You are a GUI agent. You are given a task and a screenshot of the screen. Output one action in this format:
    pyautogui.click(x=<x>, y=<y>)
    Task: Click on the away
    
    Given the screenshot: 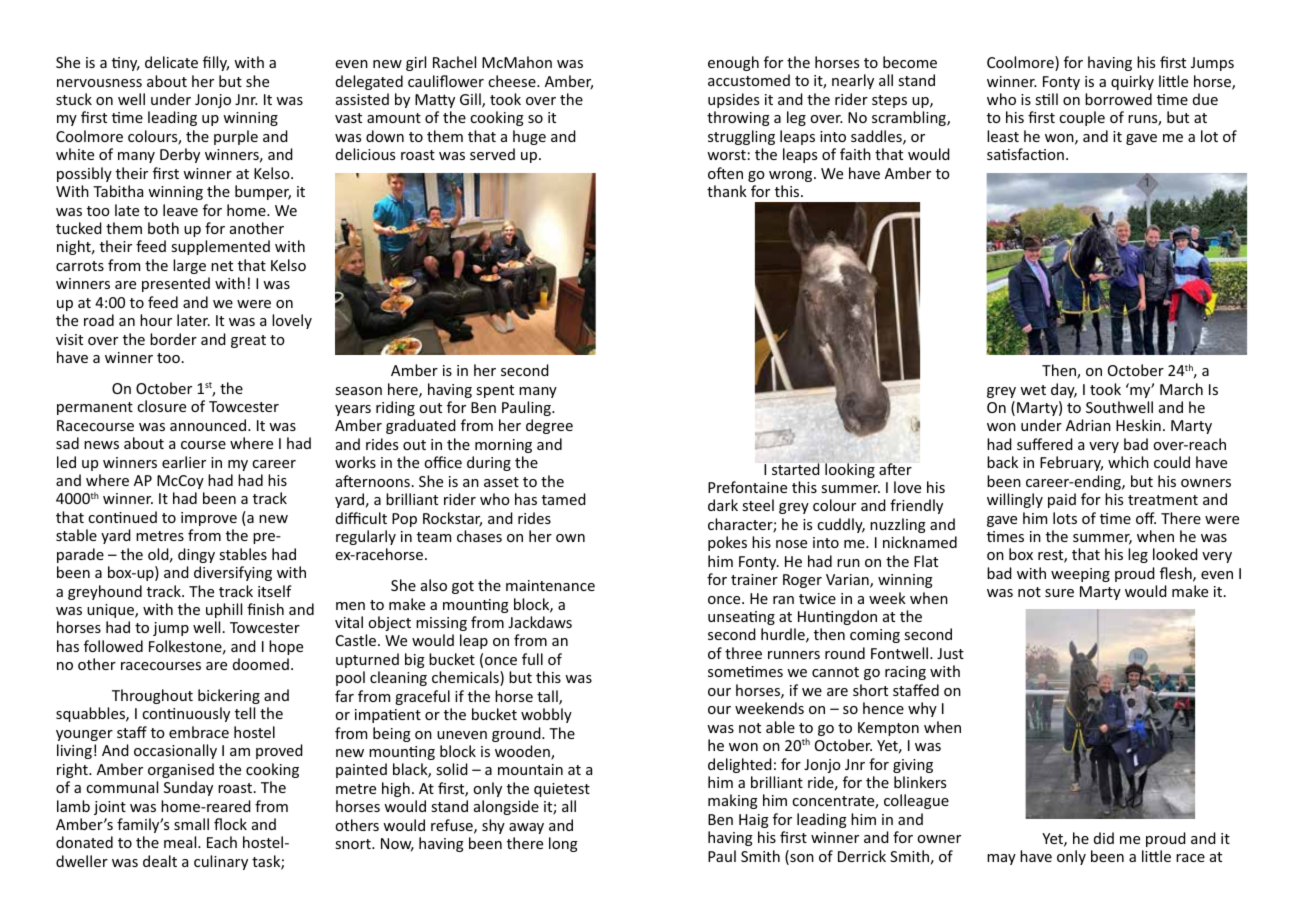 What is the action you would take?
    pyautogui.click(x=526, y=828)
